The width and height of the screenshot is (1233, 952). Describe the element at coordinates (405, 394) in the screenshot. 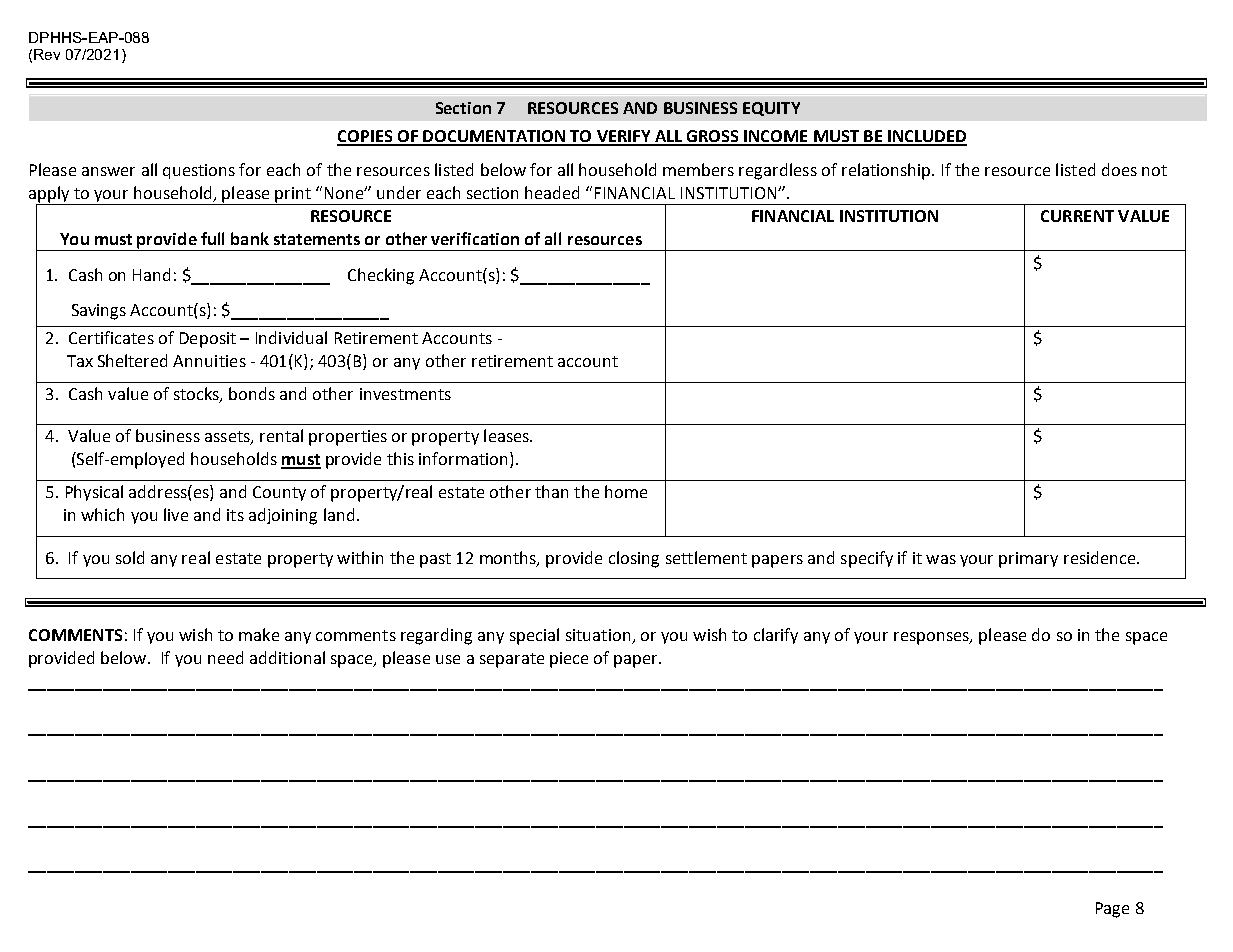

I see `investments` at that location.
